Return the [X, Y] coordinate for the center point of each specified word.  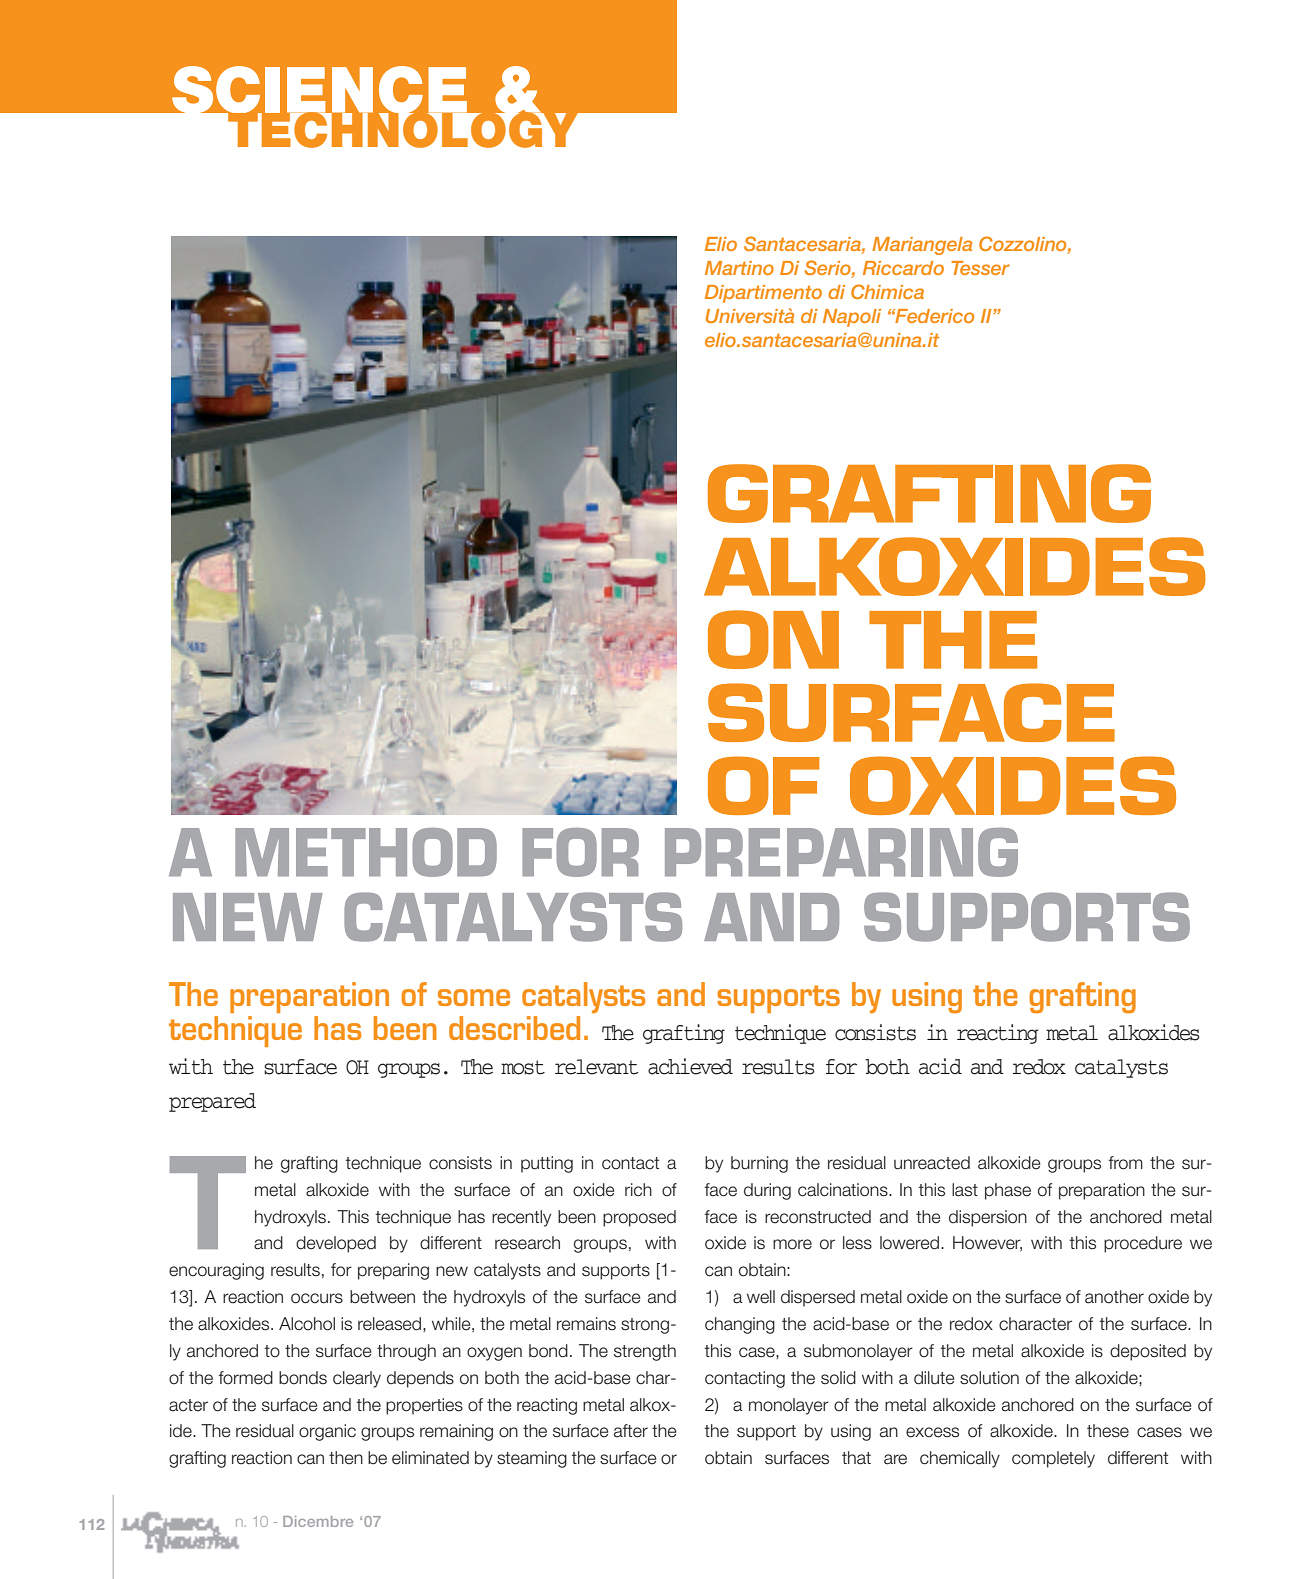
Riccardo [903, 268]
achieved [690, 1066]
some [474, 997]
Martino [739, 268]
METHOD [366, 852]
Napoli [852, 318]
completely [1053, 1459]
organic [327, 1432]
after [631, 1431]
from [1125, 1163]
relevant [596, 1067]
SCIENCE [319, 91]
